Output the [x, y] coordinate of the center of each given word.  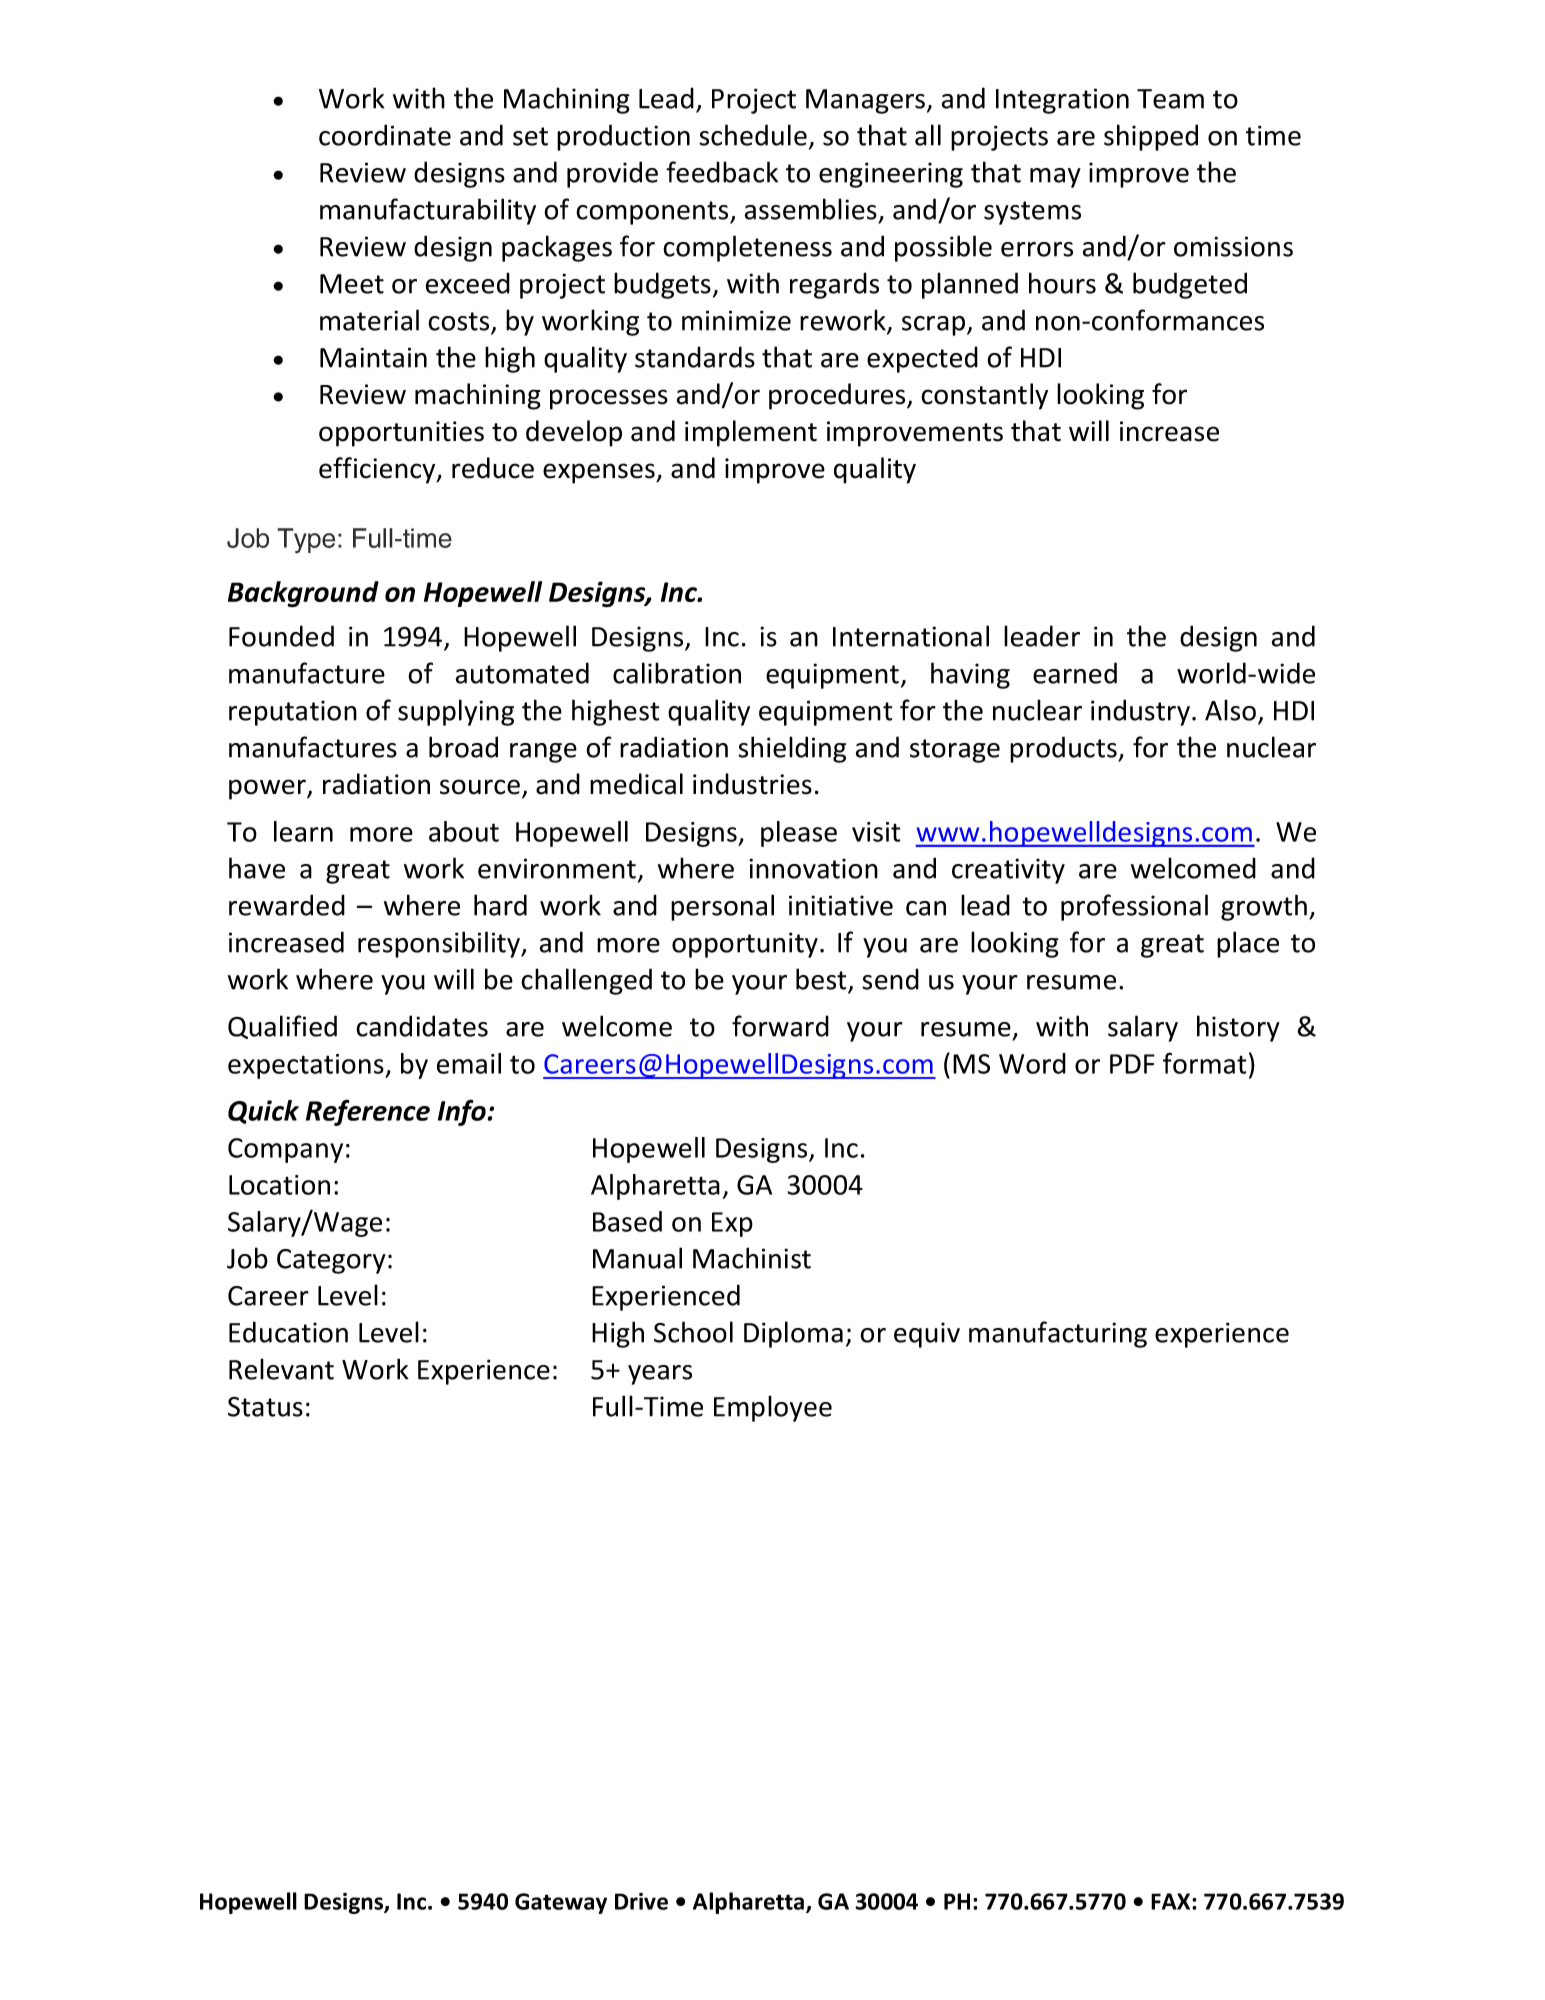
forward [780, 1026]
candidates [422, 1026]
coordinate [385, 135]
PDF [1132, 1064]
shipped [1151, 137]
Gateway [561, 1903]
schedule [753, 135]
